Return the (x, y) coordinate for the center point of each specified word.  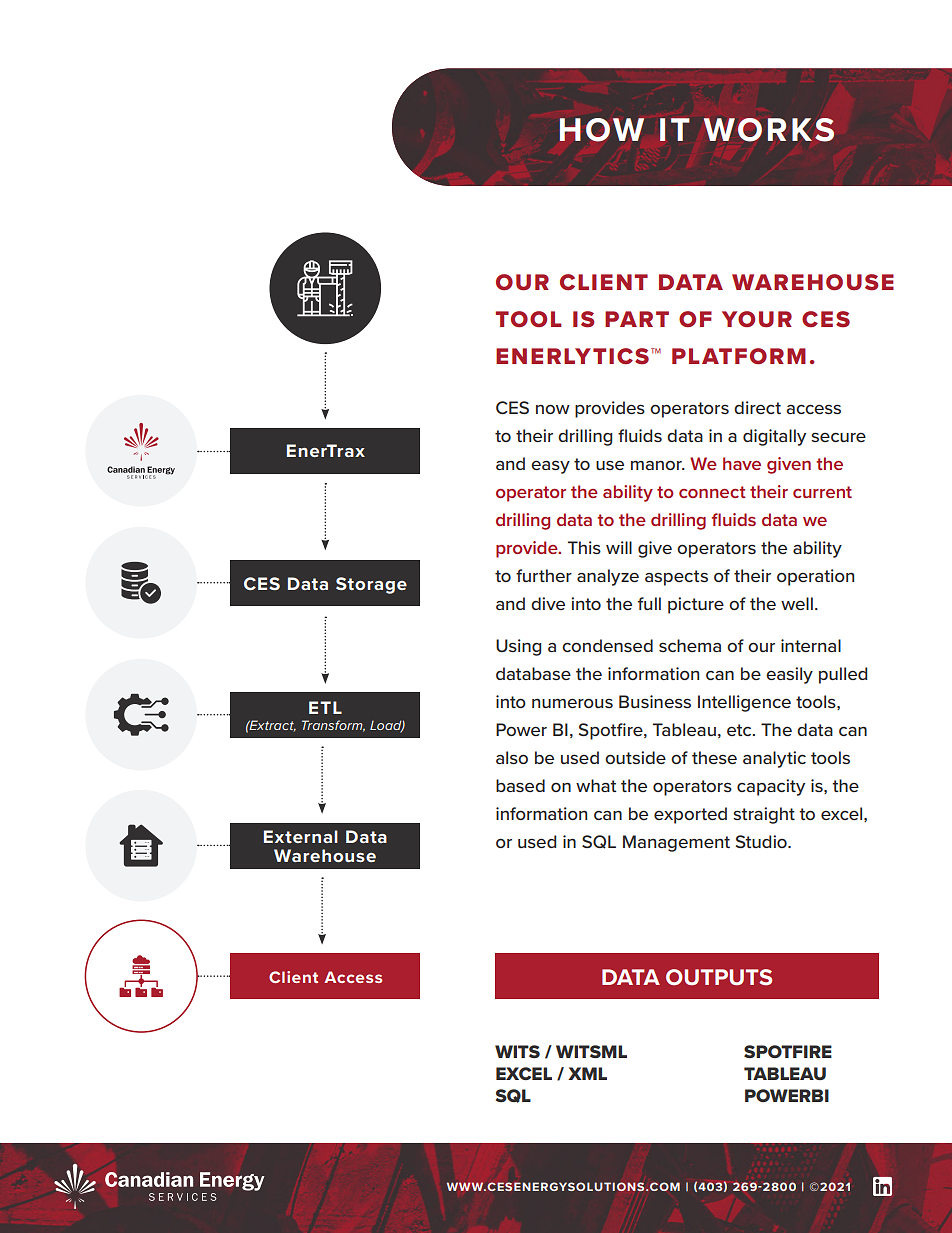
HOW (602, 130)
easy (550, 467)
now (553, 409)
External (301, 836)
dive (548, 603)
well (797, 603)
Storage (371, 585)
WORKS (769, 130)
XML (587, 1073)
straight (764, 815)
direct (757, 407)
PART (637, 319)
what (596, 785)
